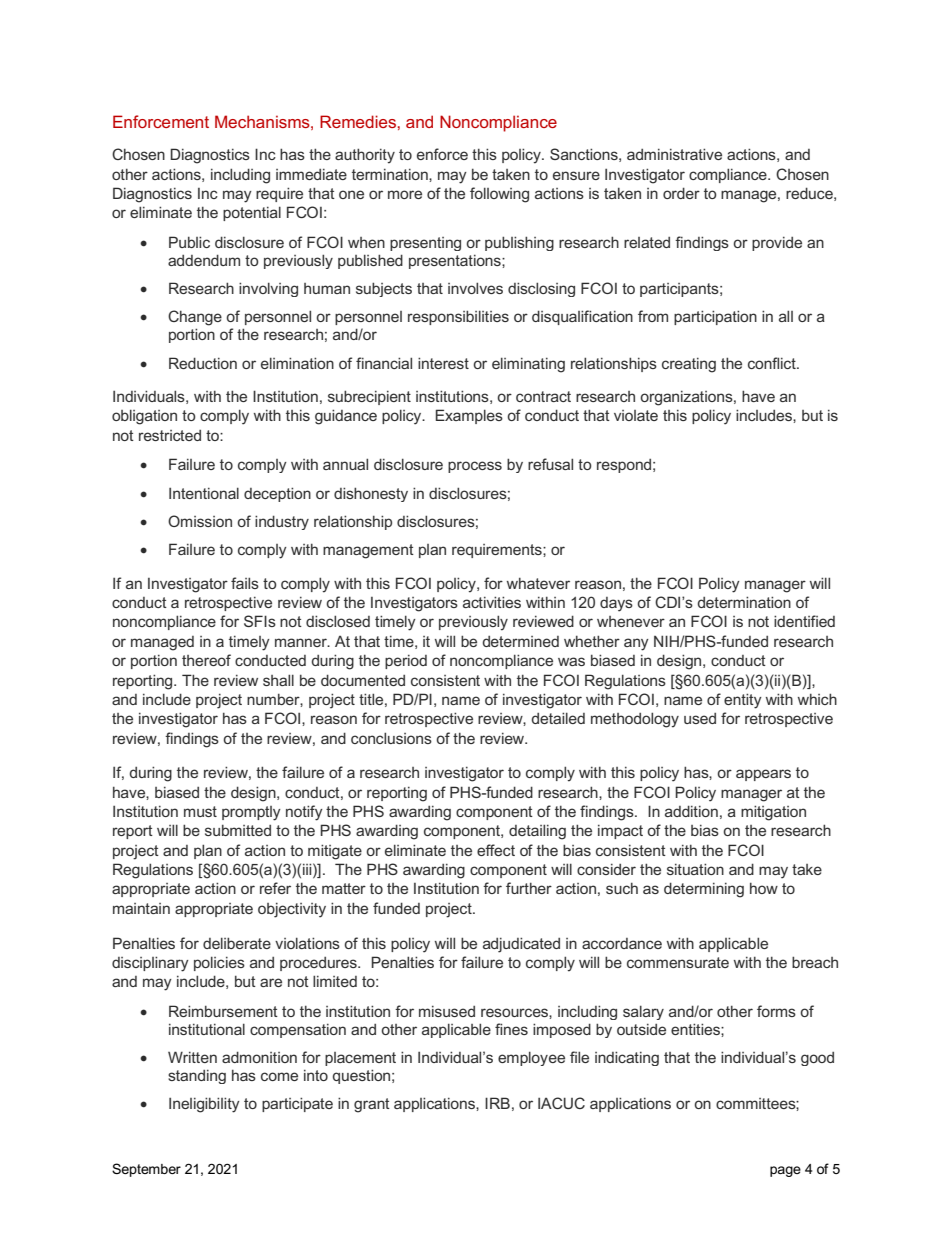 Image resolution: width=952 pixels, height=1233 pixels. What do you see at coordinates (743, 701) in the page?
I see `entity` at bounding box center [743, 701].
